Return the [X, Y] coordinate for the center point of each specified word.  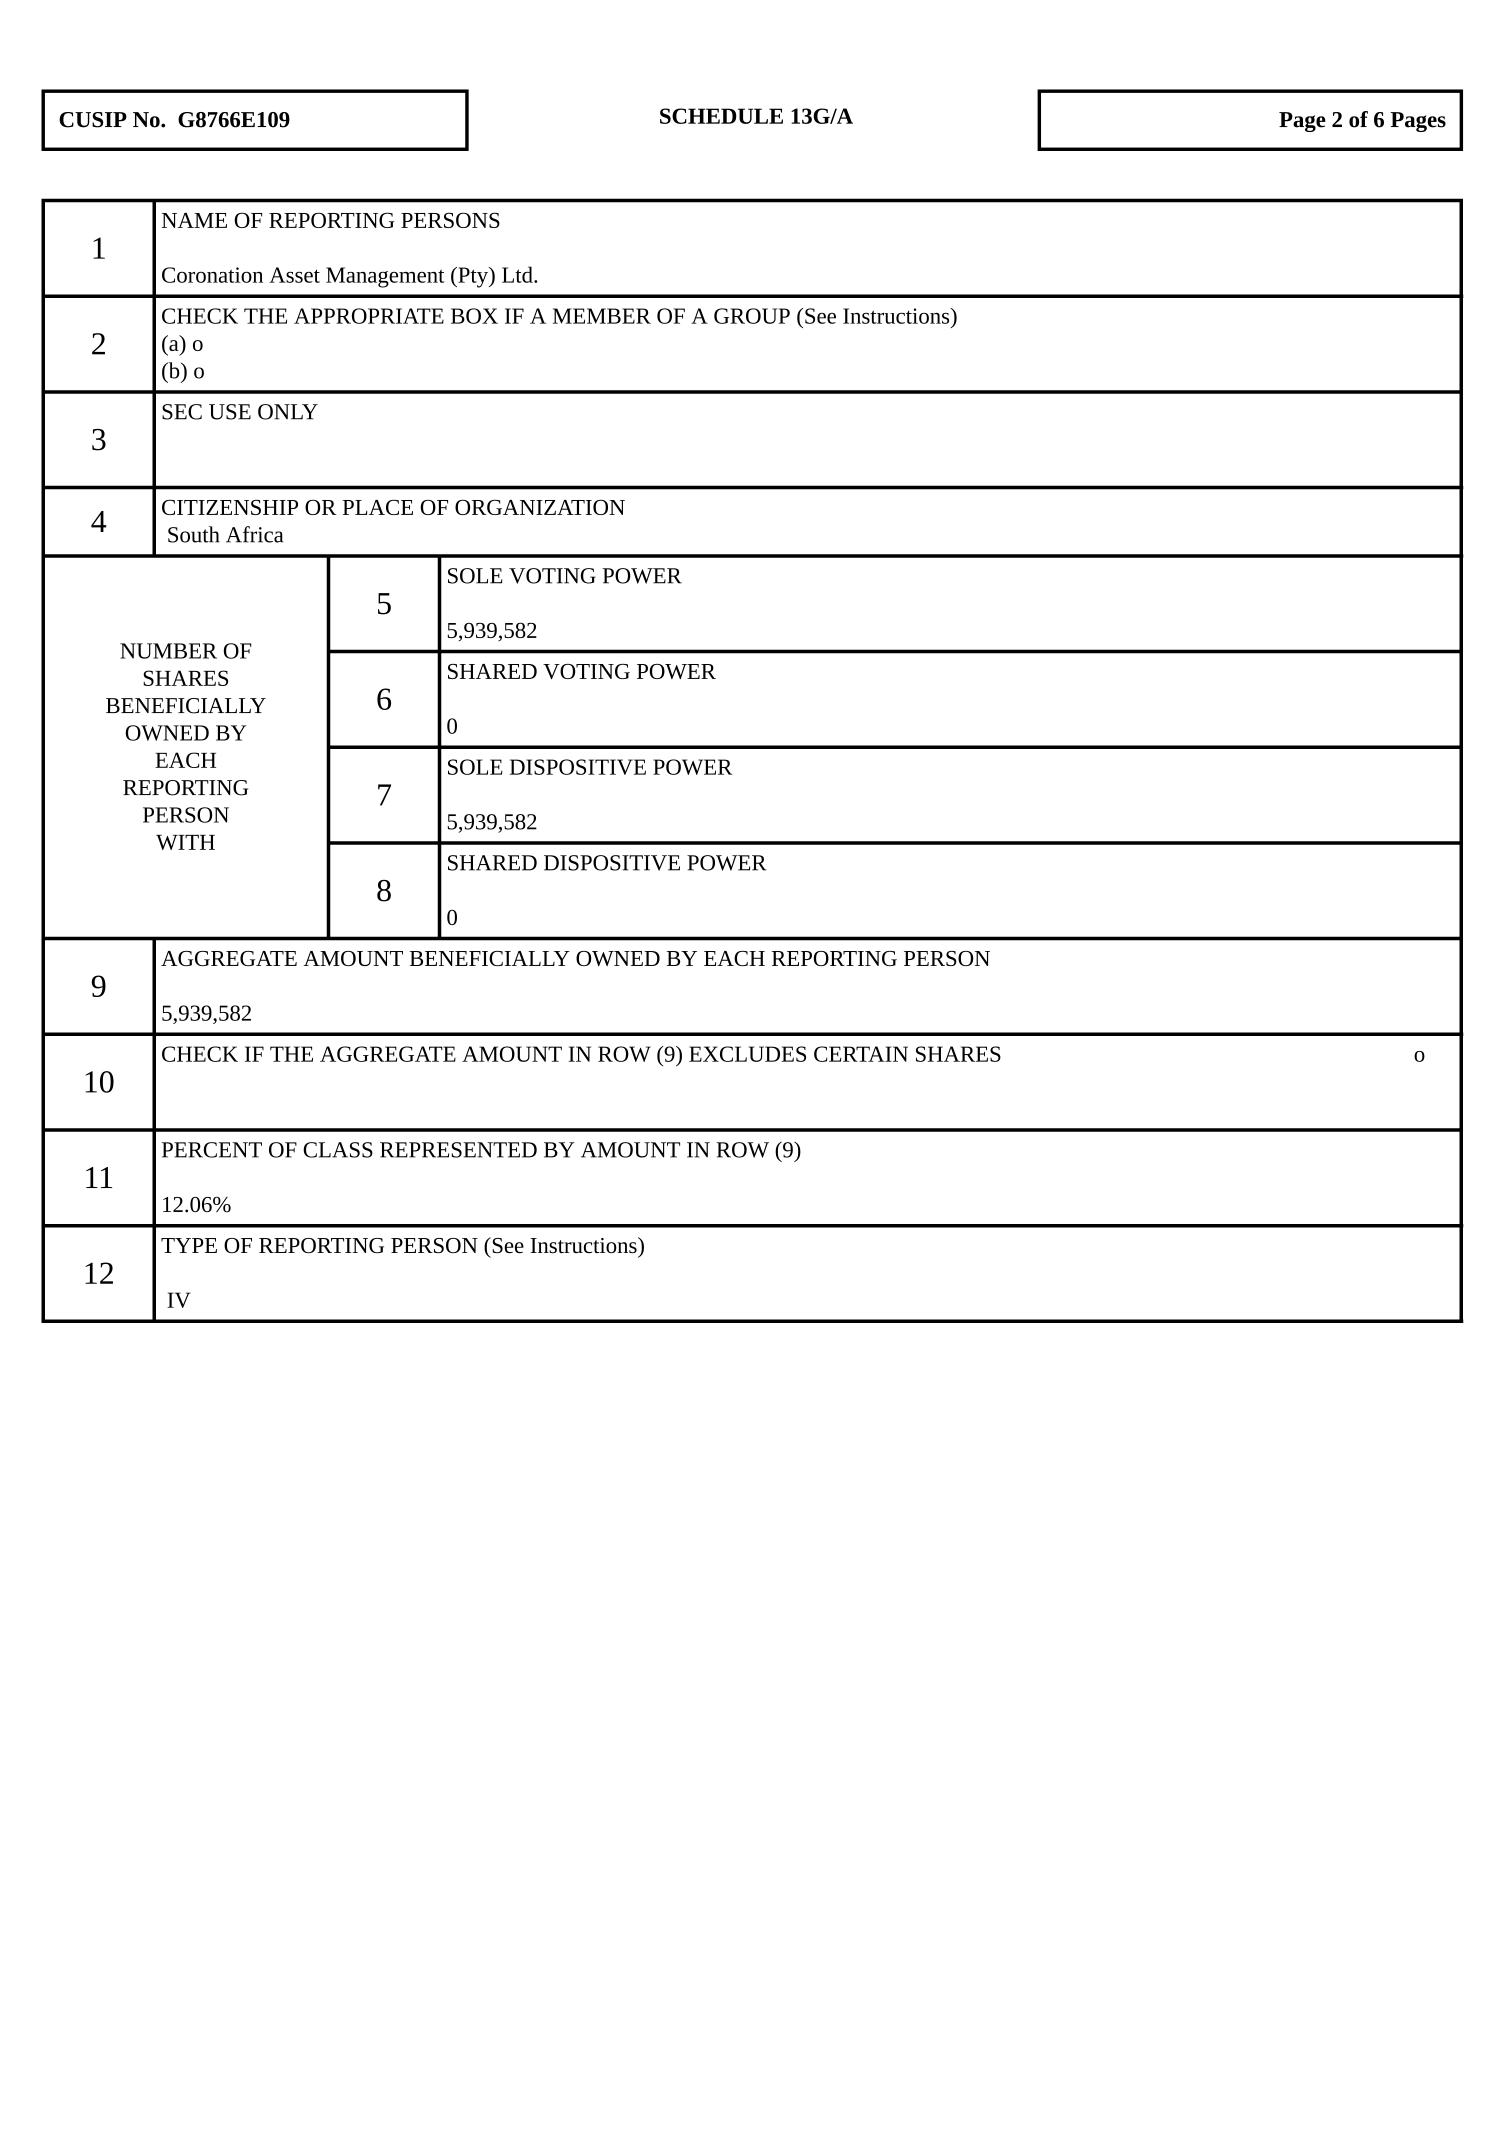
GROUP [752, 316]
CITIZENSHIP [230, 507]
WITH [185, 842]
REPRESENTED [458, 1150]
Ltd [518, 274]
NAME [194, 220]
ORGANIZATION [540, 507]
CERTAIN [861, 1054]
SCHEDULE [721, 116]
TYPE [189, 1245]
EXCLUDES [747, 1054]
